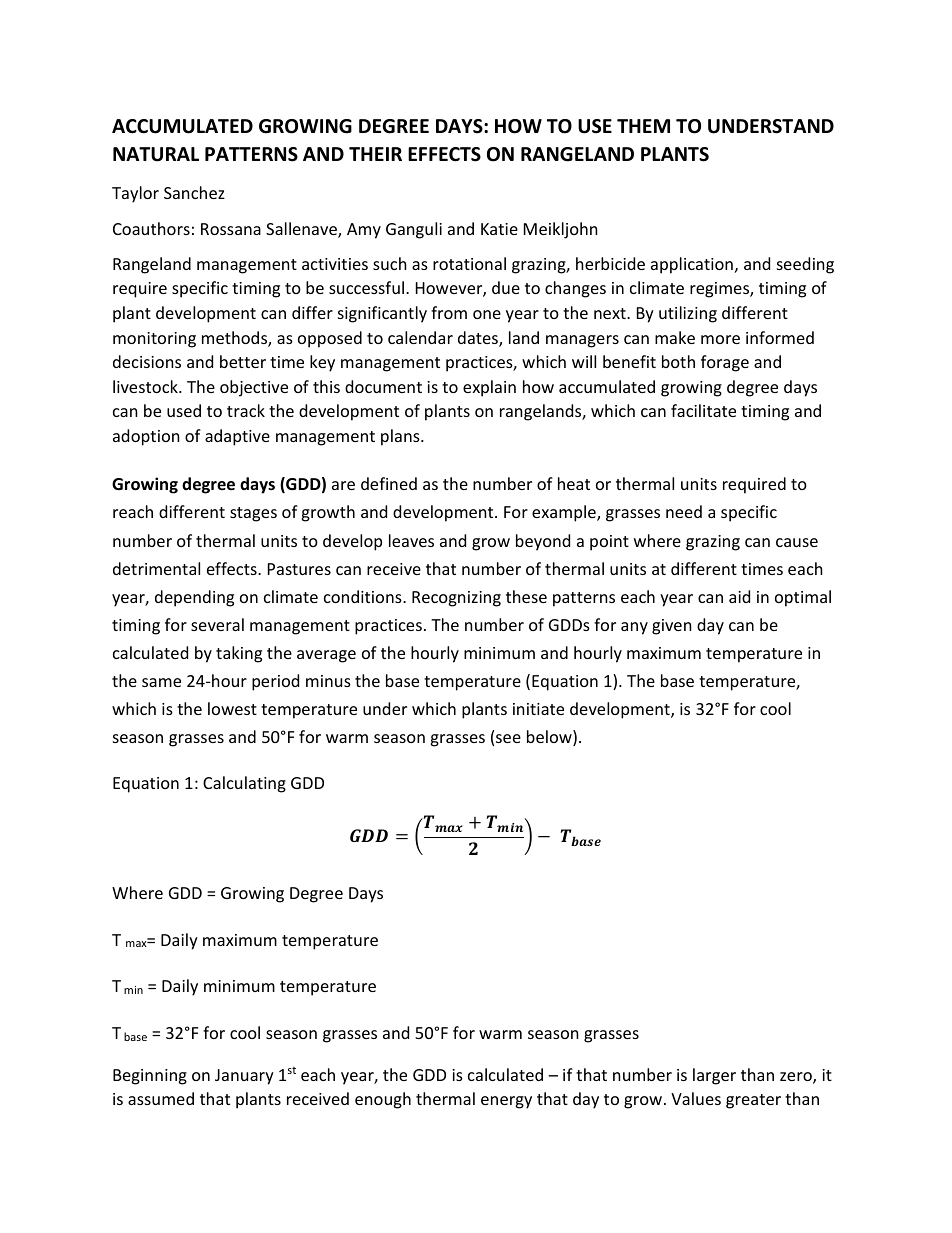  Describe the element at coordinates (194, 192) in the document. I see `Sanchez` at that location.
